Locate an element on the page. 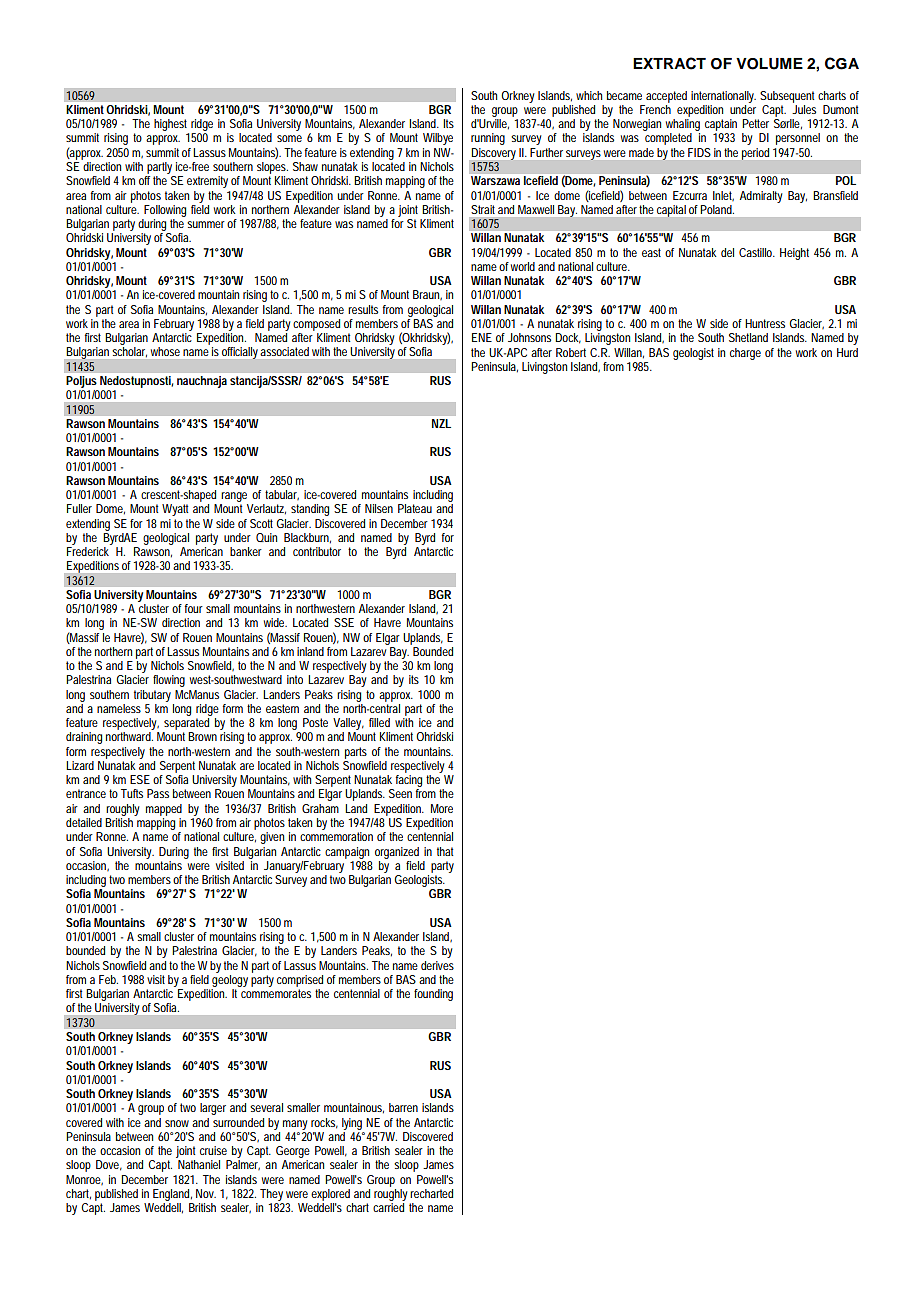 Image resolution: width=924 pixels, height=1308 pixels. four is located at coordinates (194, 608).
